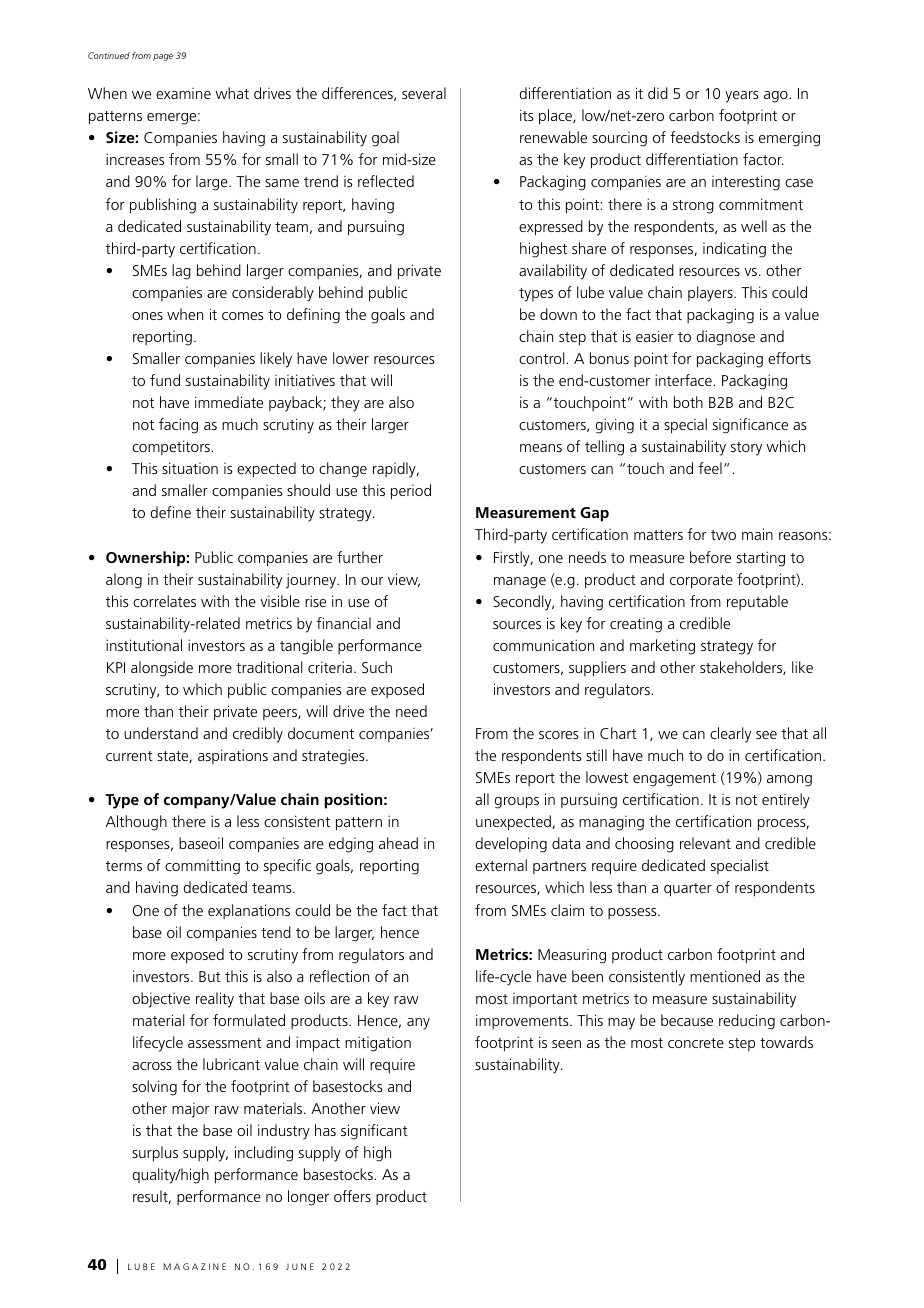 This page has width=924, height=1308. Describe the element at coordinates (501, 865) in the page. I see `external` at that location.
